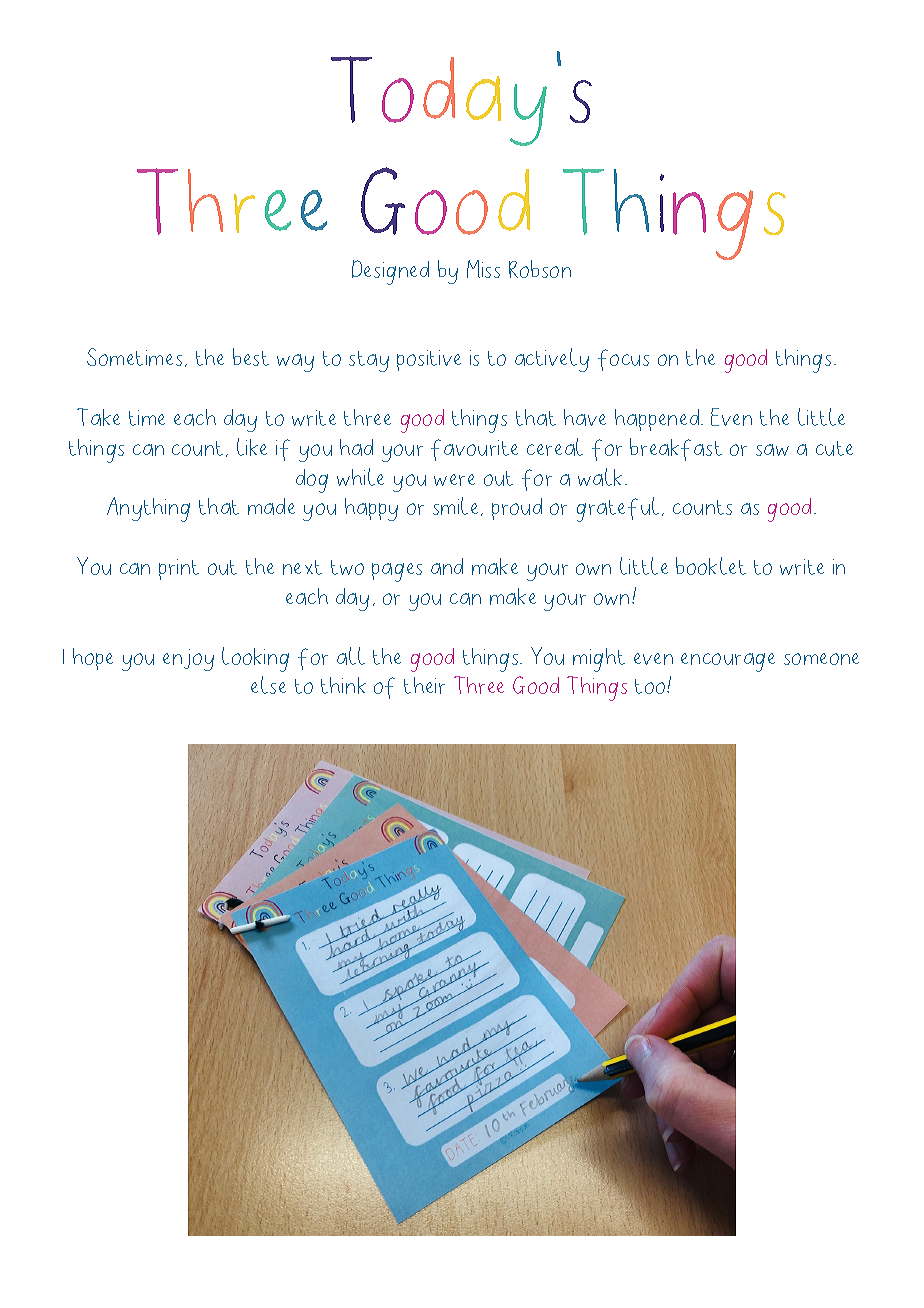 The image size is (924, 1308). Describe the element at coordinates (455, 506) in the page. I see `smile` at that location.
